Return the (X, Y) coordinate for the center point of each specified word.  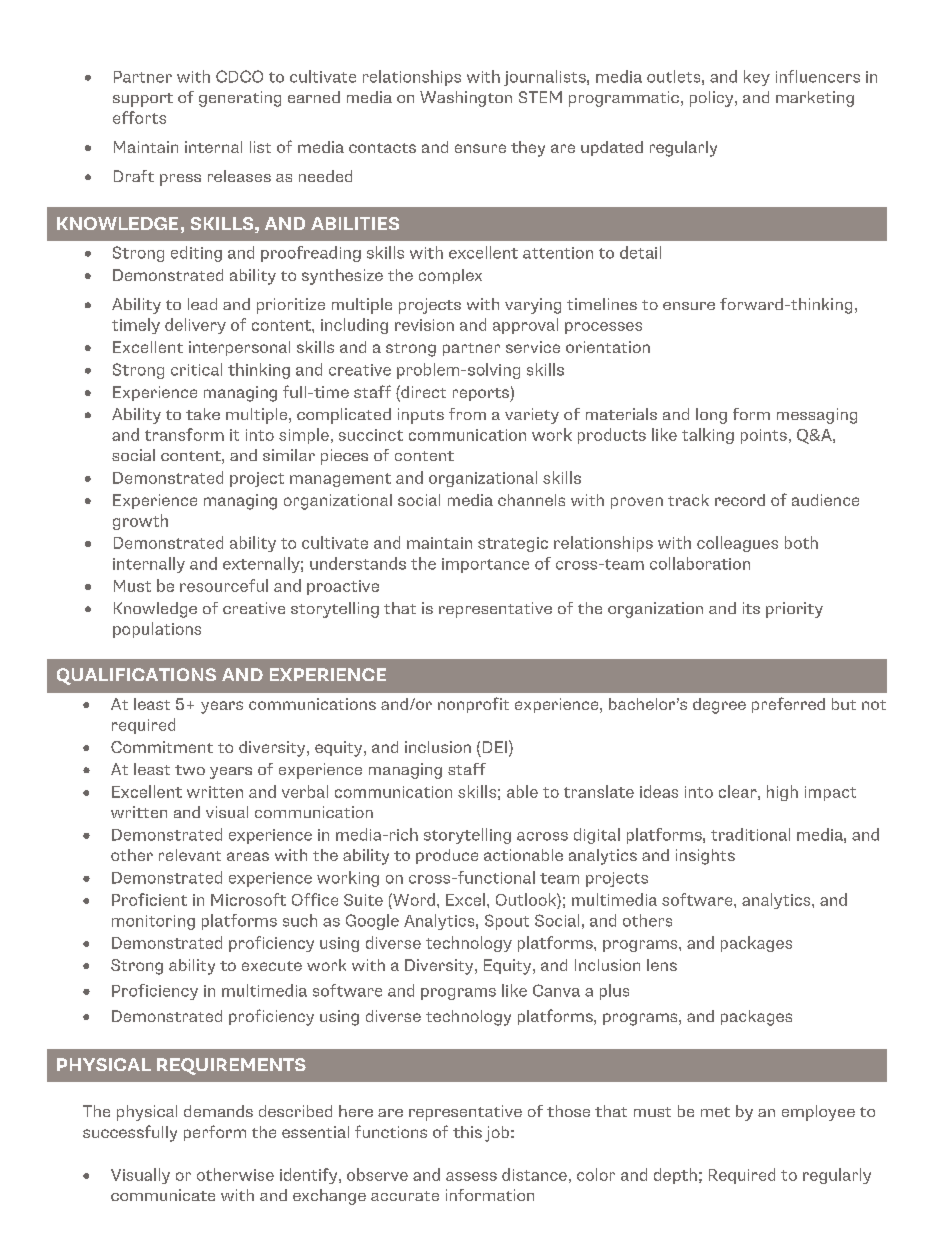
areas (248, 856)
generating (240, 99)
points (764, 436)
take (203, 414)
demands (218, 1111)
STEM (540, 97)
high (782, 793)
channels (531, 500)
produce (447, 856)
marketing (815, 99)
